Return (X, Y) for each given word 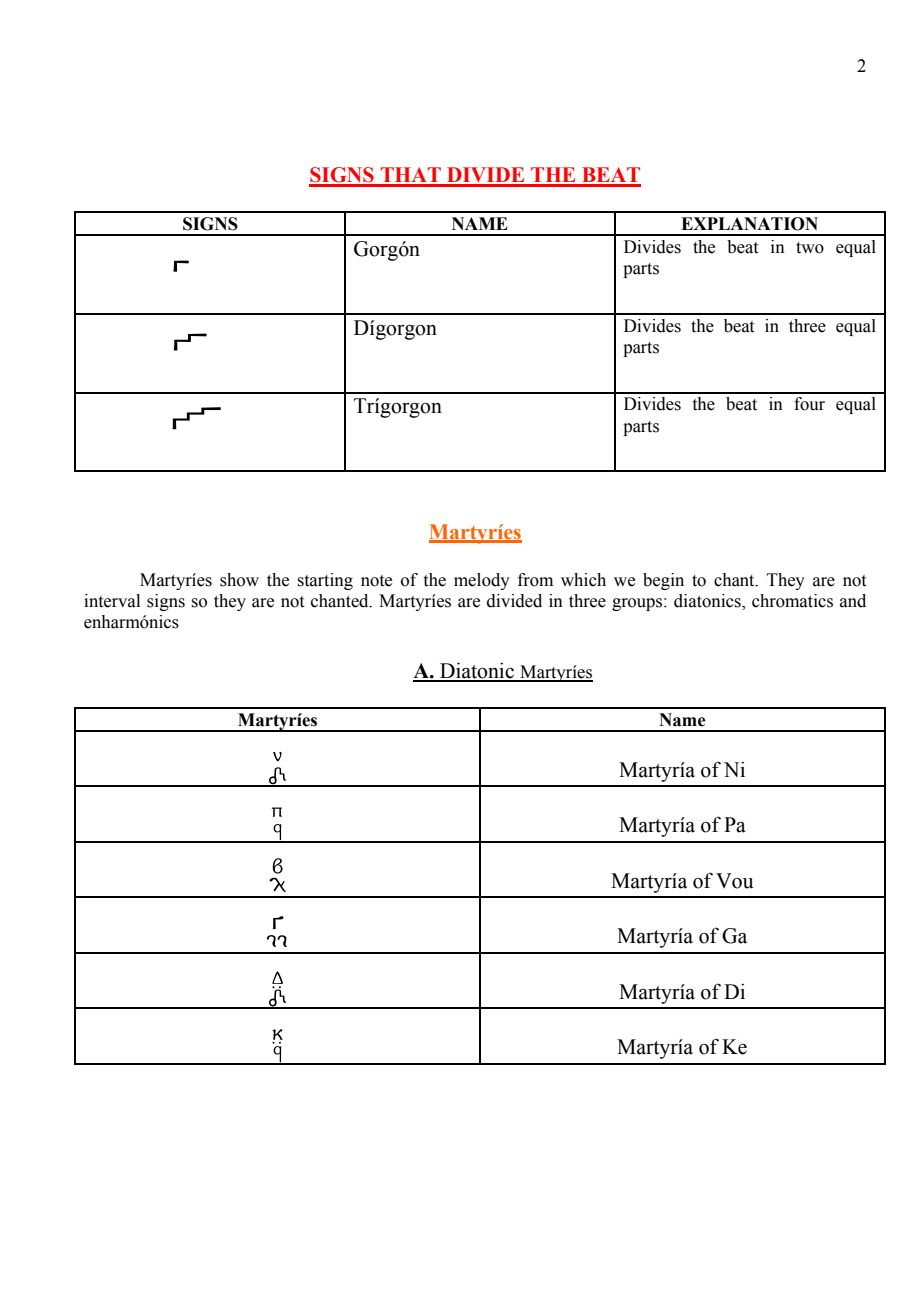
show (239, 580)
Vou (735, 881)
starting (325, 581)
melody (482, 581)
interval (112, 601)
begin (663, 581)
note (376, 581)
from (535, 580)
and (853, 601)
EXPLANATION (749, 224)
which (583, 580)
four (809, 404)
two (810, 248)
